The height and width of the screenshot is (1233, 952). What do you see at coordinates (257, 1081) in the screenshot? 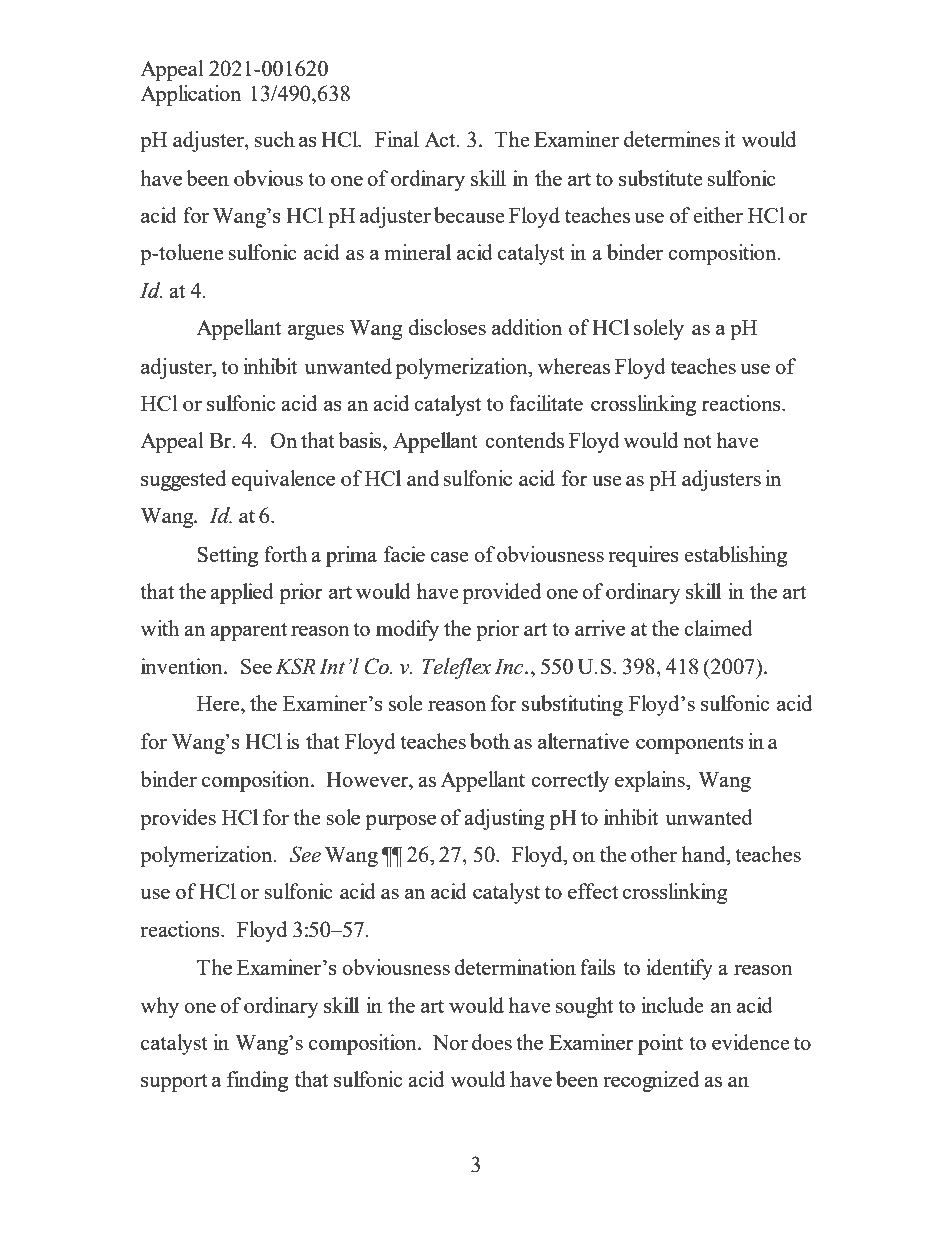
I see `finding` at bounding box center [257, 1081].
